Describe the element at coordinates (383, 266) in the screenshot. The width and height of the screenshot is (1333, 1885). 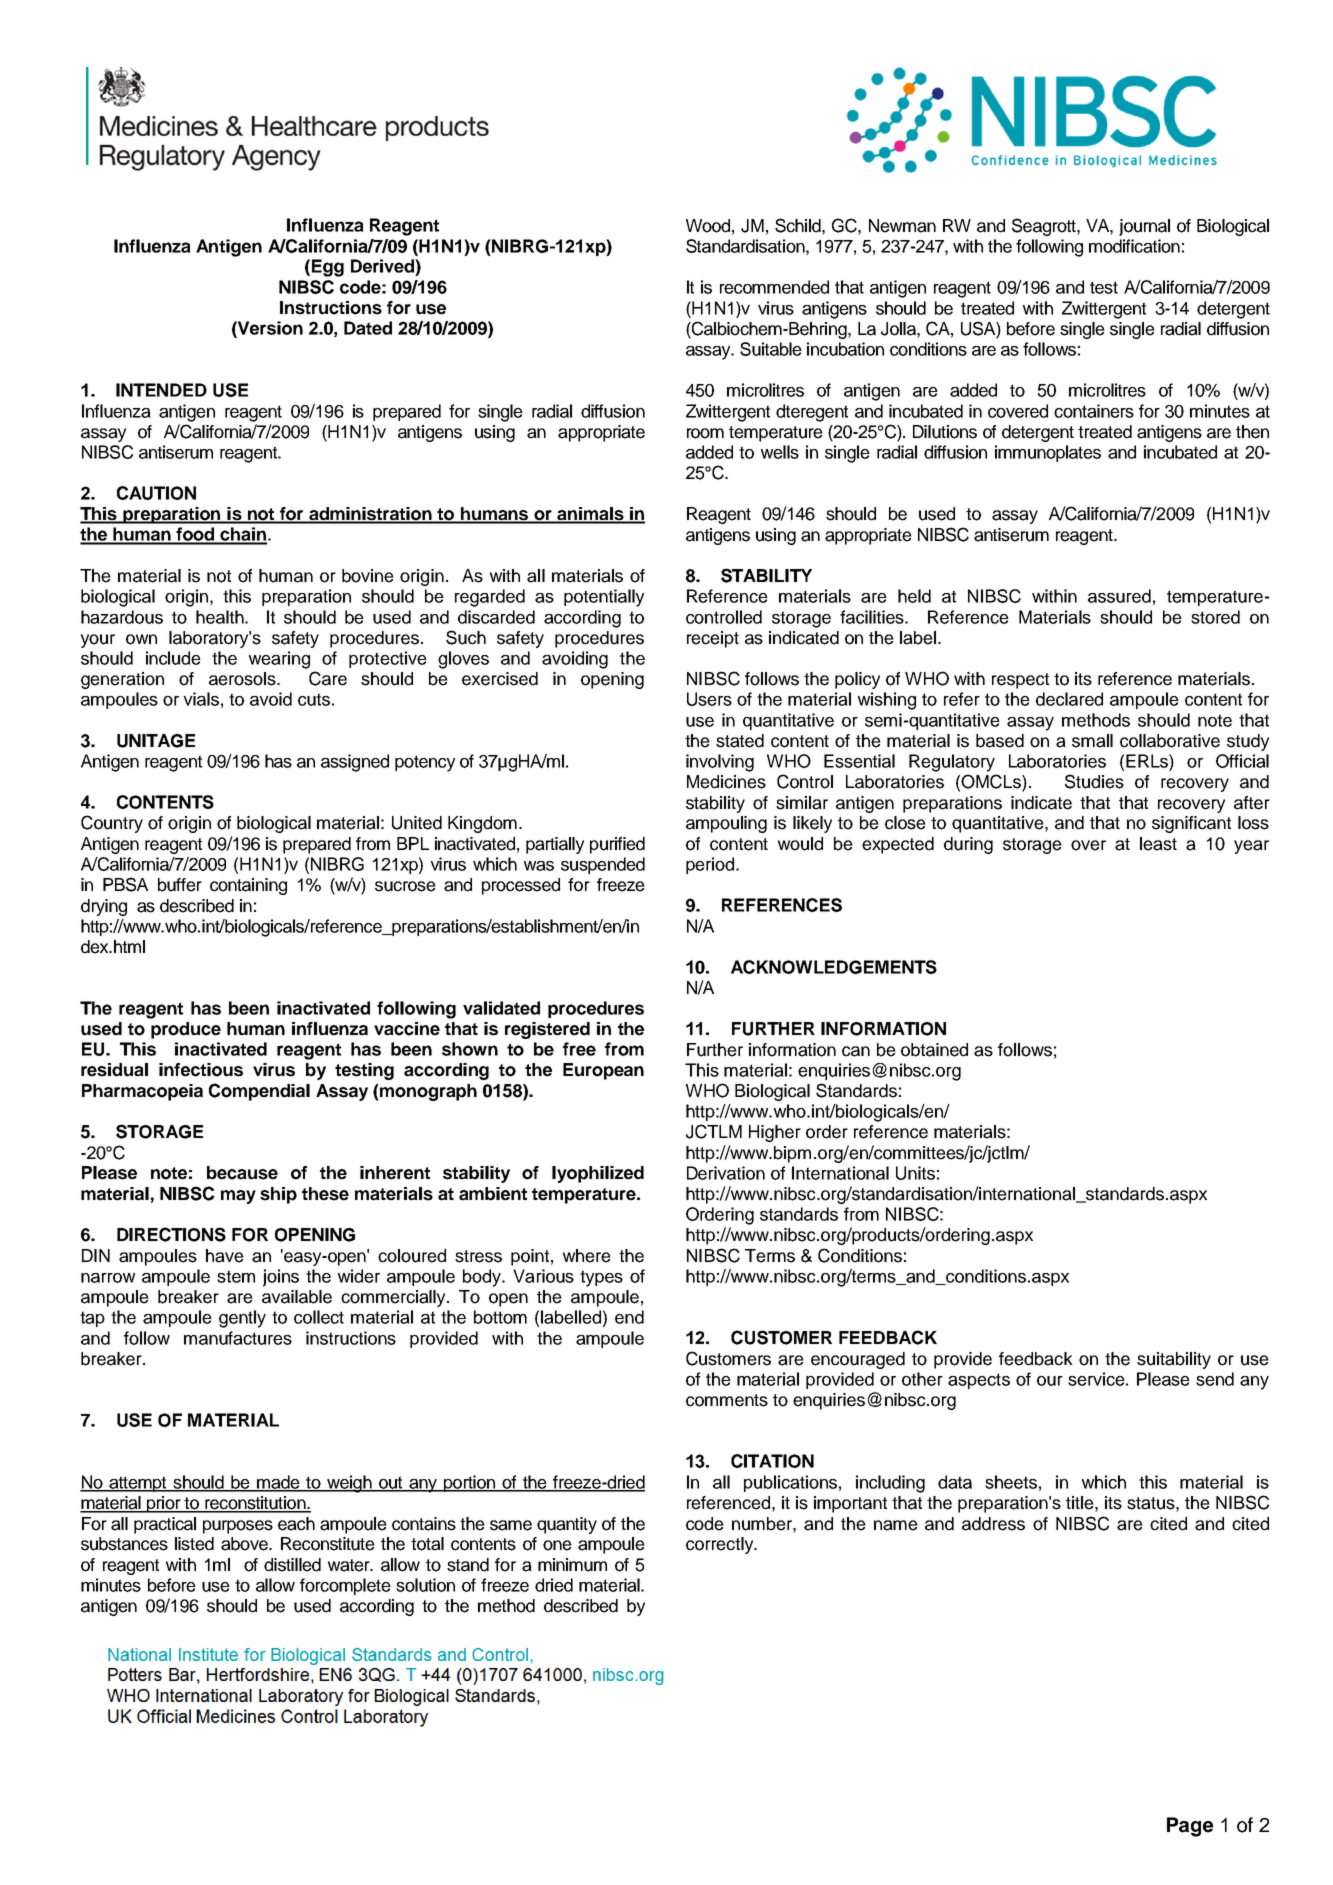
I see `Derived` at that location.
